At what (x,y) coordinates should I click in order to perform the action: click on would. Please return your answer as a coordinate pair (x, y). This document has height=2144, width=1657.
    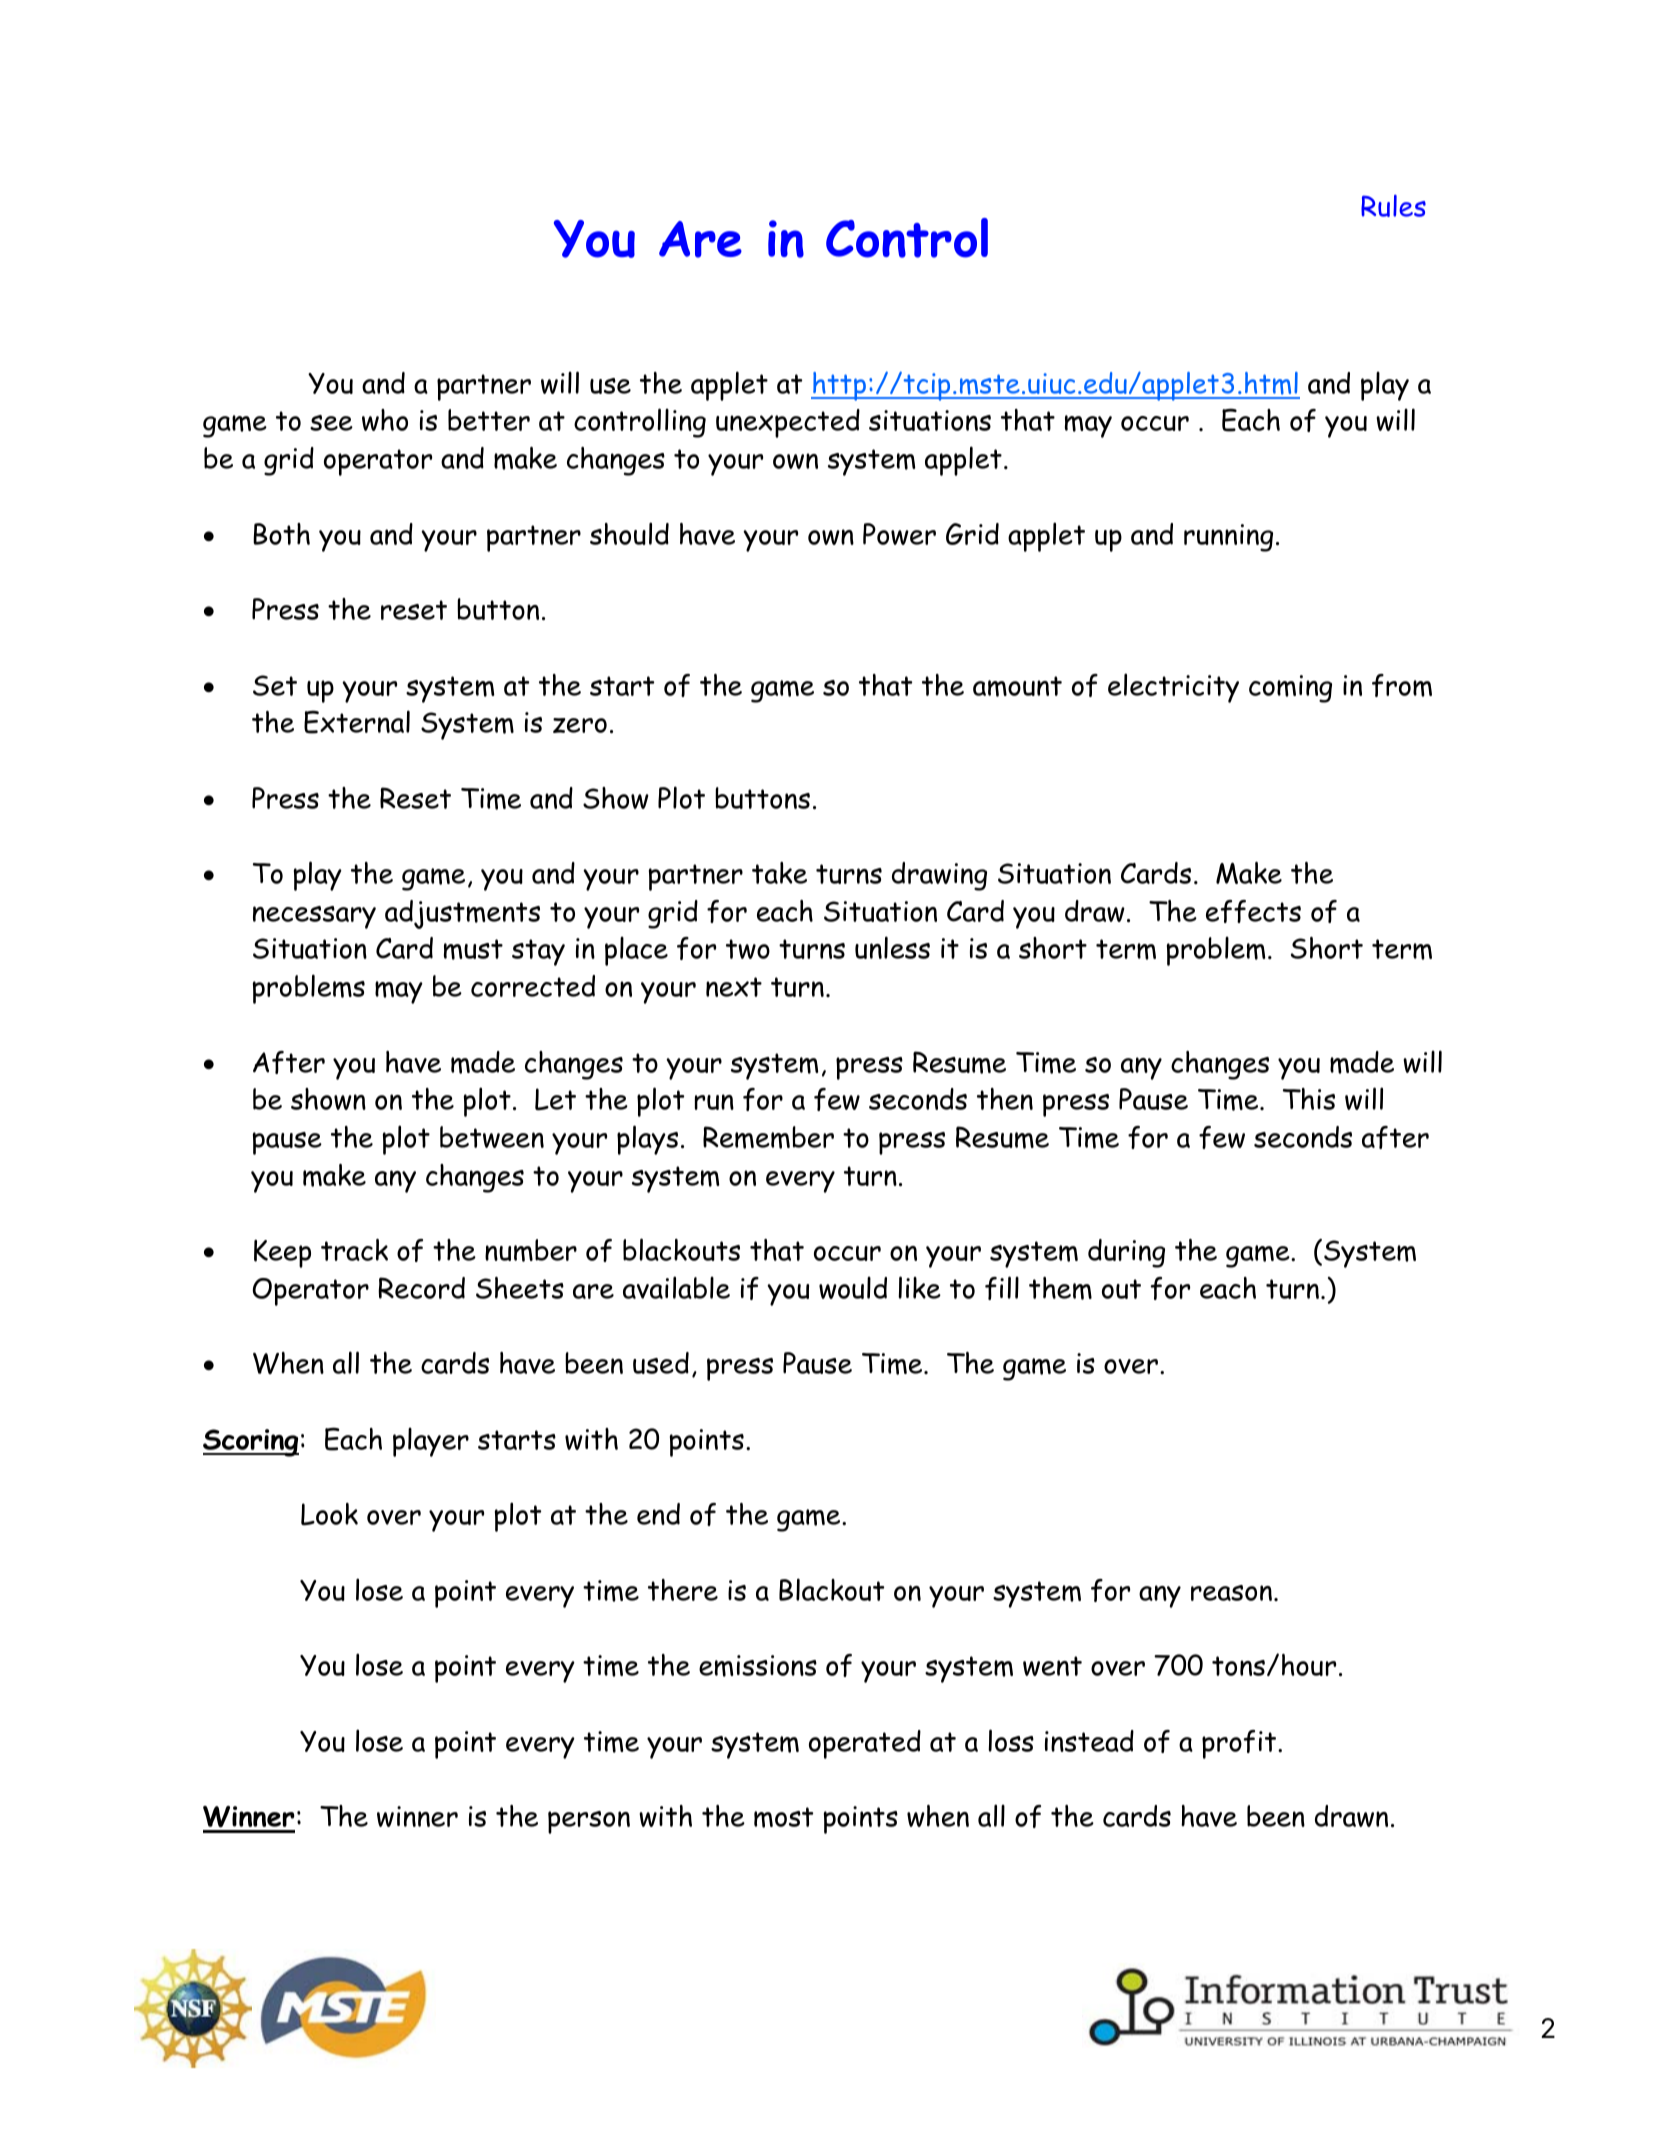
    Looking at the image, I should click on (853, 1287).
